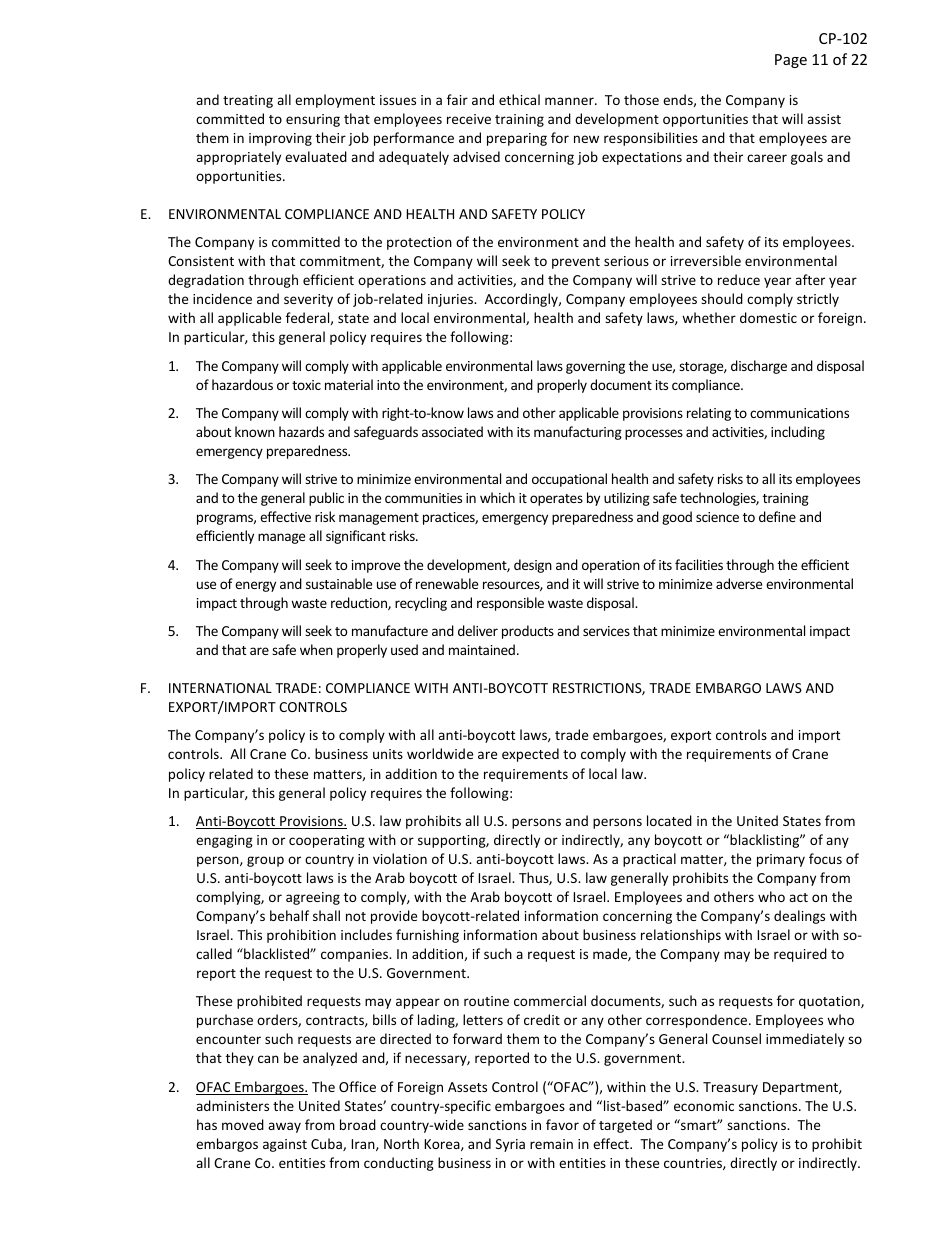 Image resolution: width=952 pixels, height=1233 pixels. Describe the element at coordinates (308, 300) in the screenshot. I see `severity` at that location.
